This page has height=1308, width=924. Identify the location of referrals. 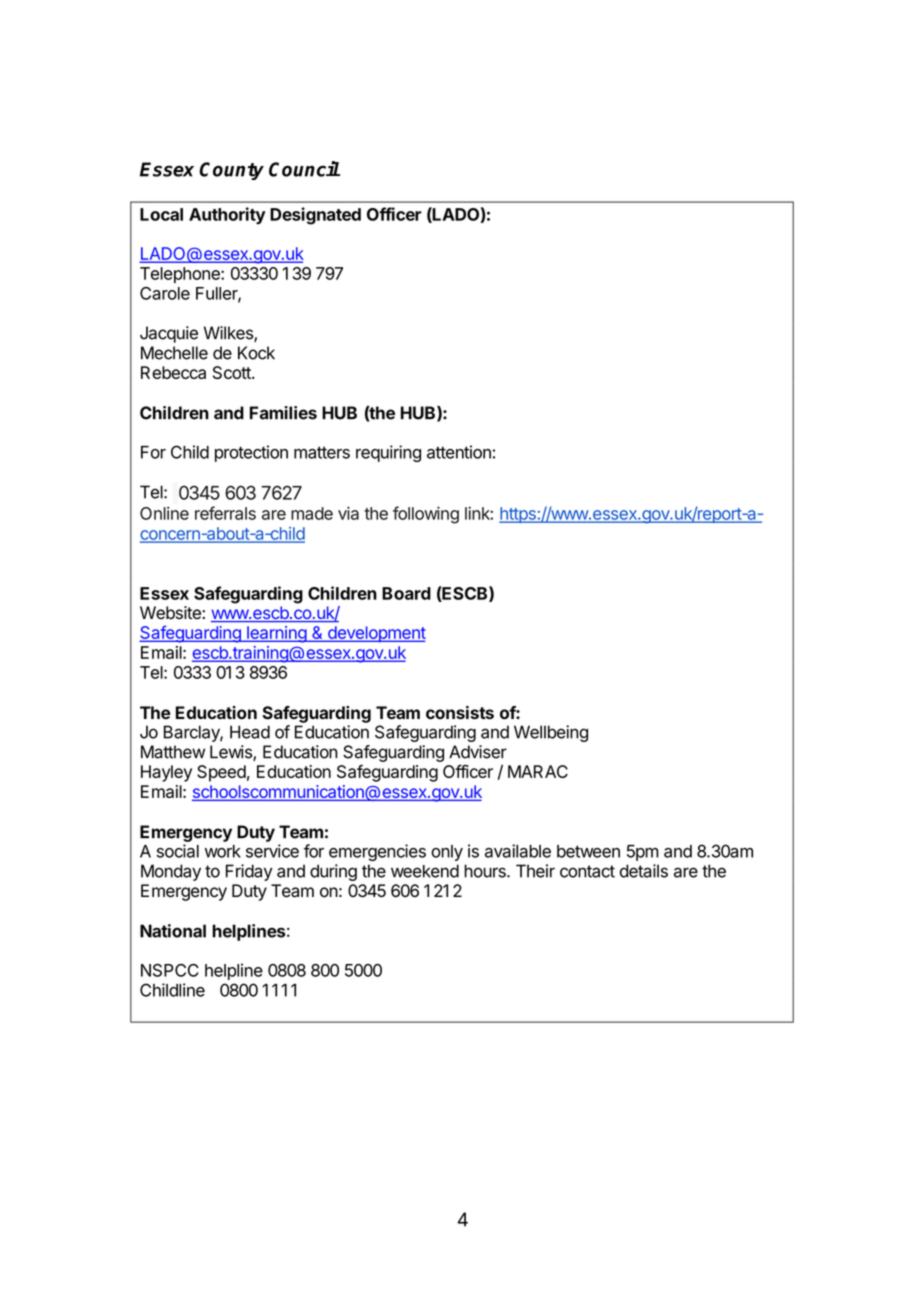
(225, 513).
